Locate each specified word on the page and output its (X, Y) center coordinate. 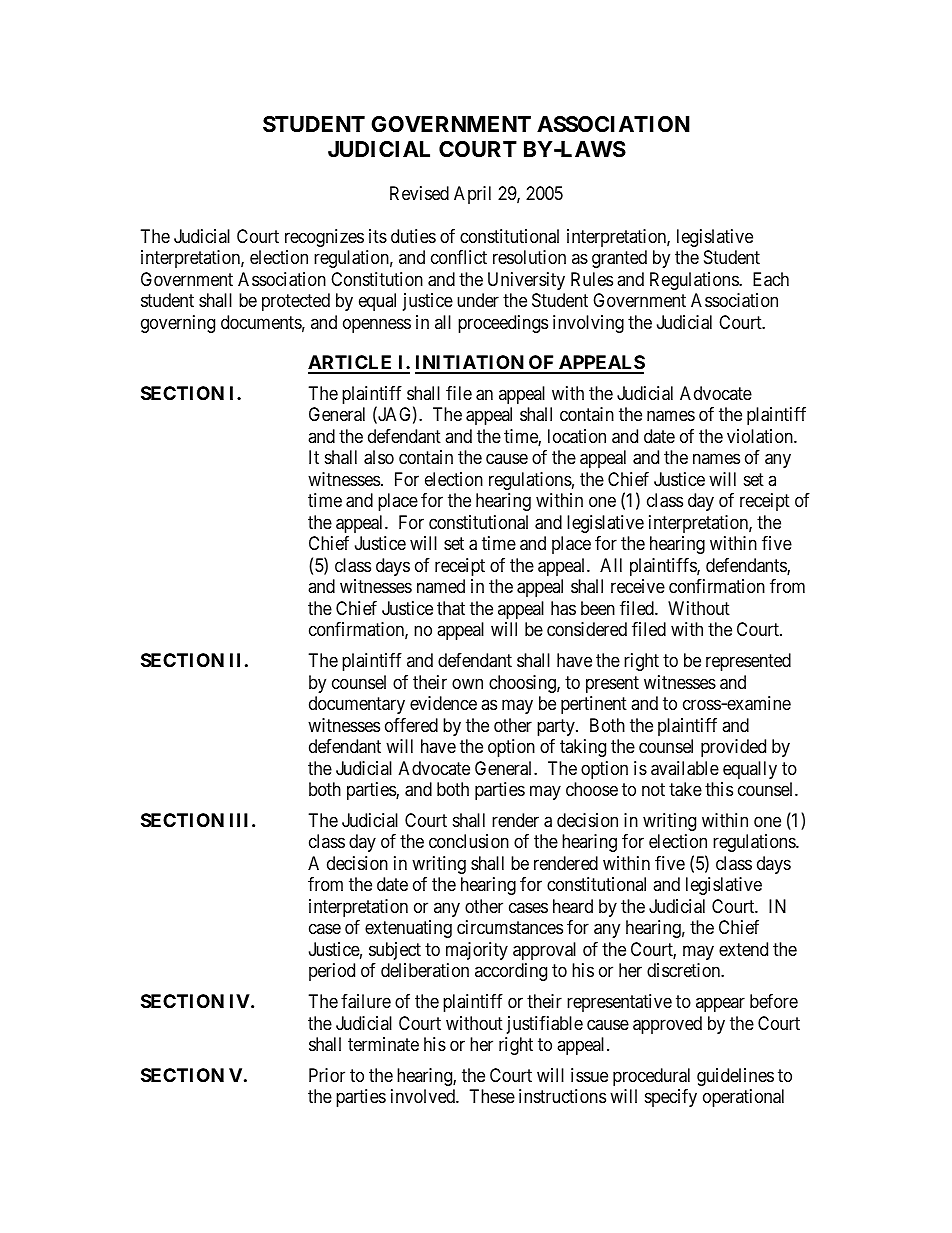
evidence (443, 703)
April (472, 195)
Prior (327, 1075)
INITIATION (470, 364)
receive (638, 586)
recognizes (324, 238)
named (441, 586)
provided (733, 748)
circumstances (510, 927)
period (332, 972)
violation (761, 436)
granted (619, 259)
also (379, 457)
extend (743, 949)
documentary (357, 705)
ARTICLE (351, 364)
